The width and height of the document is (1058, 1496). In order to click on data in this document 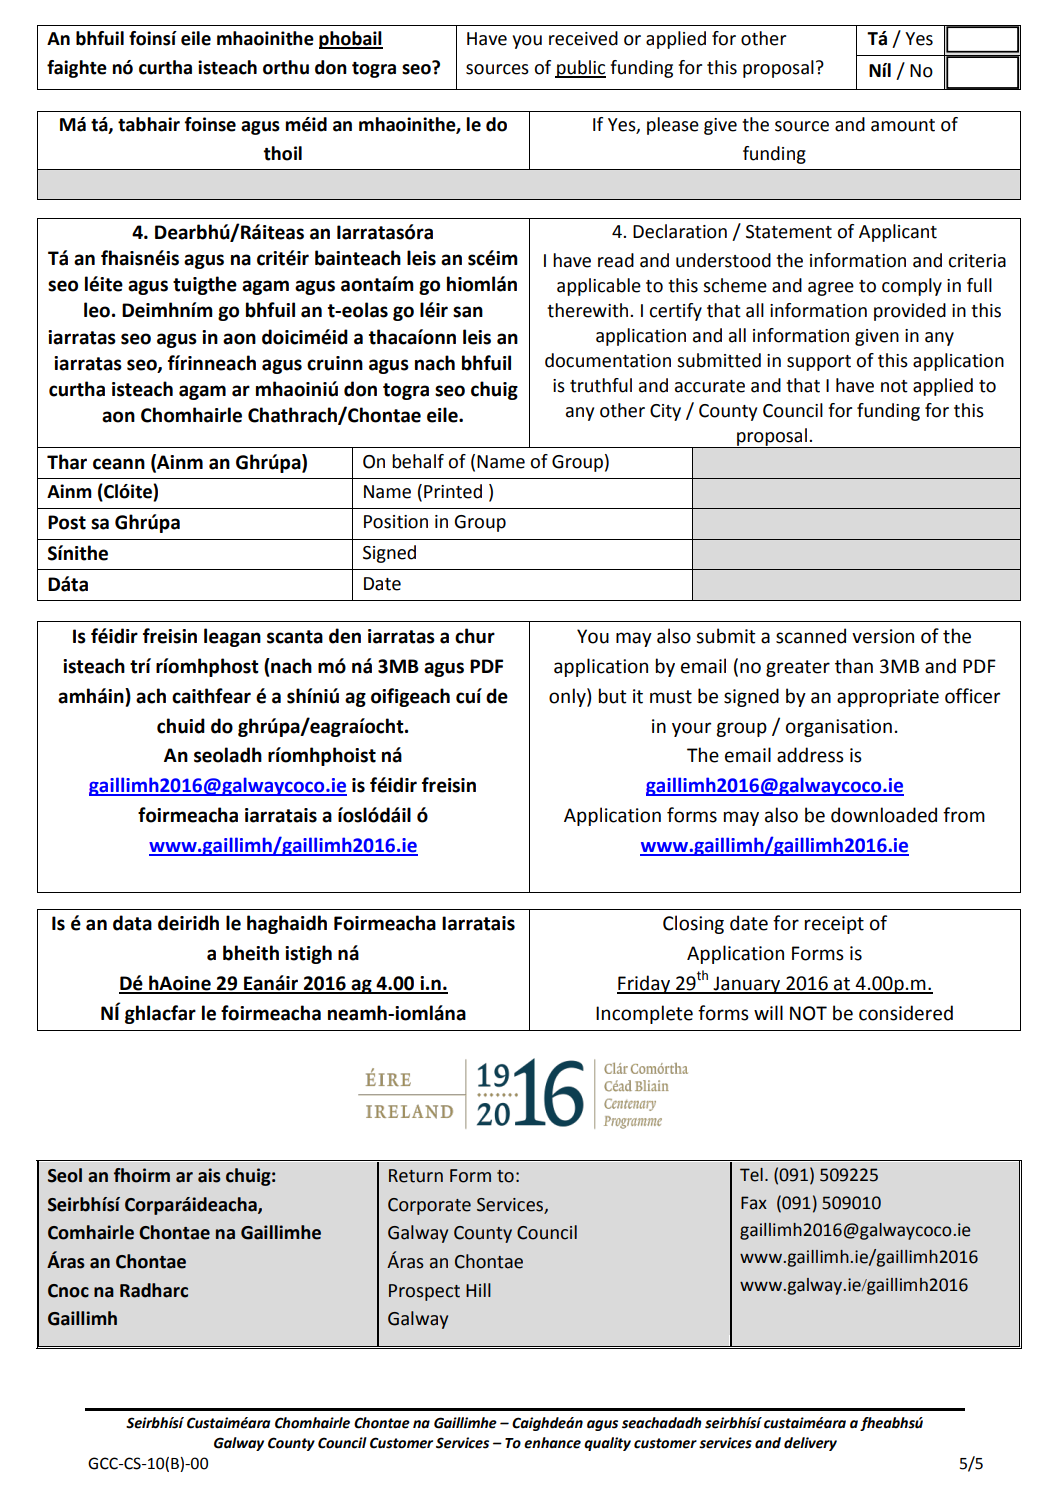, I will do `click(132, 923)`.
